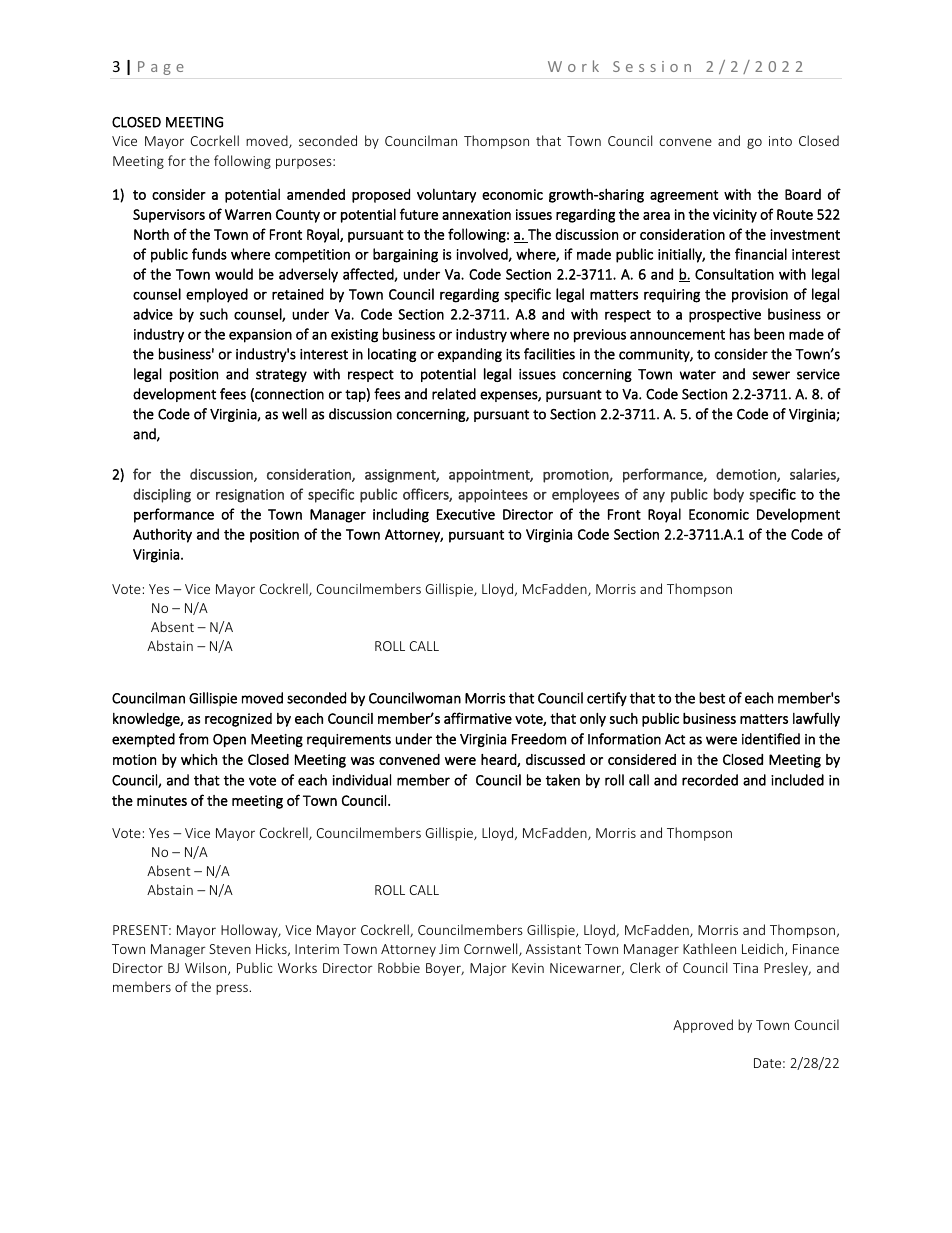  I want to click on related, so click(454, 394).
